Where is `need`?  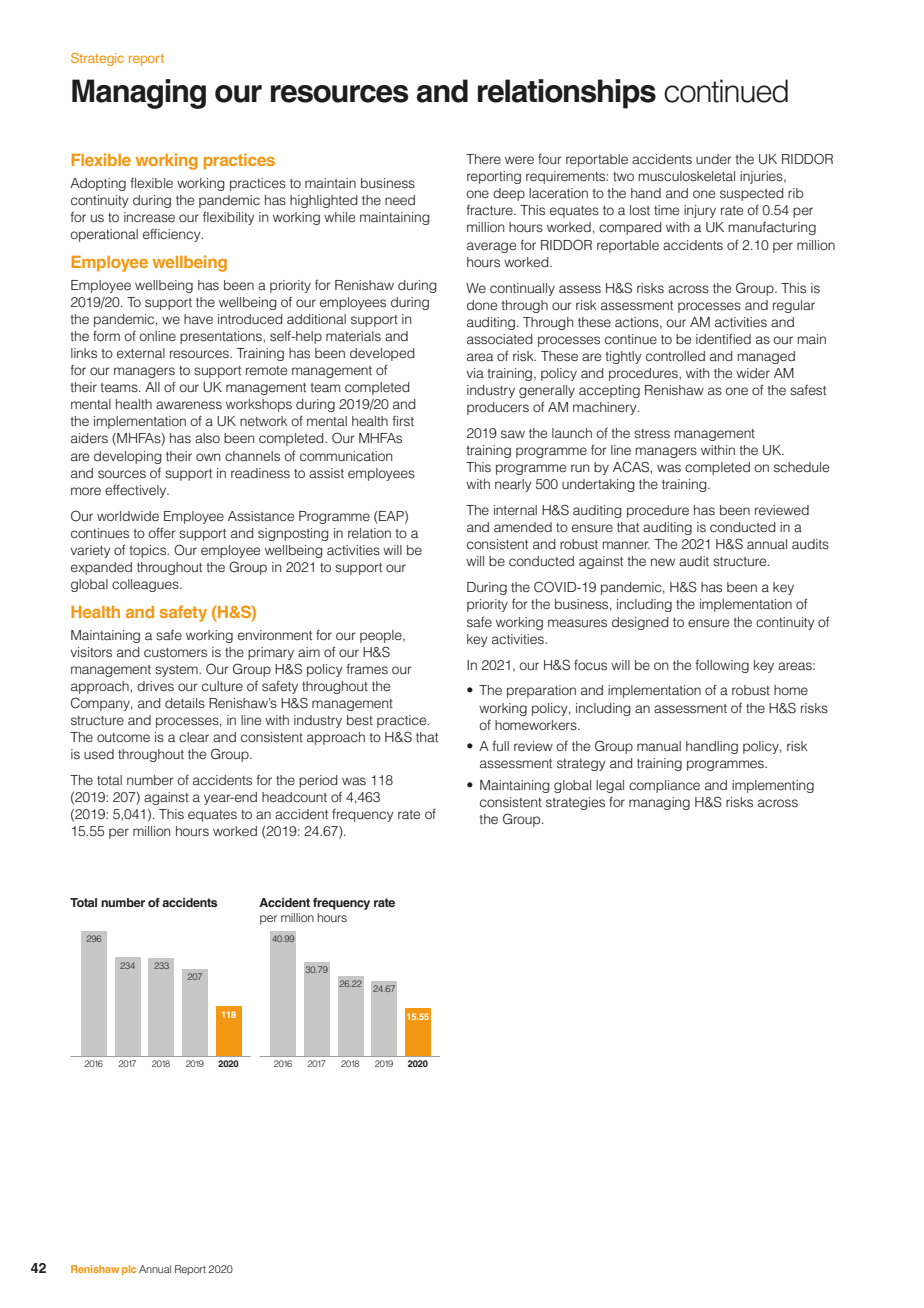 need is located at coordinates (400, 200).
